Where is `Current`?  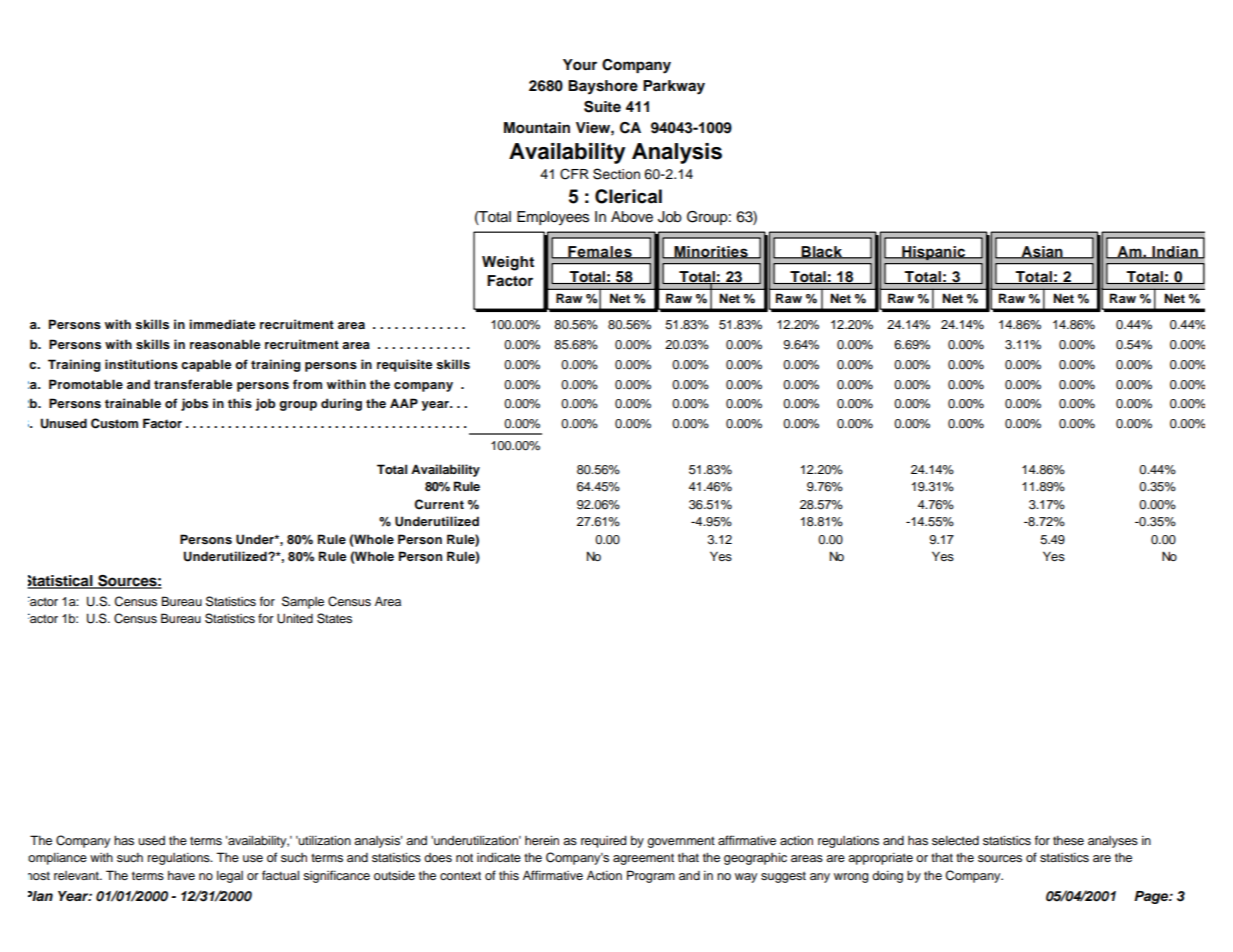 Current is located at coordinates (439, 504).
